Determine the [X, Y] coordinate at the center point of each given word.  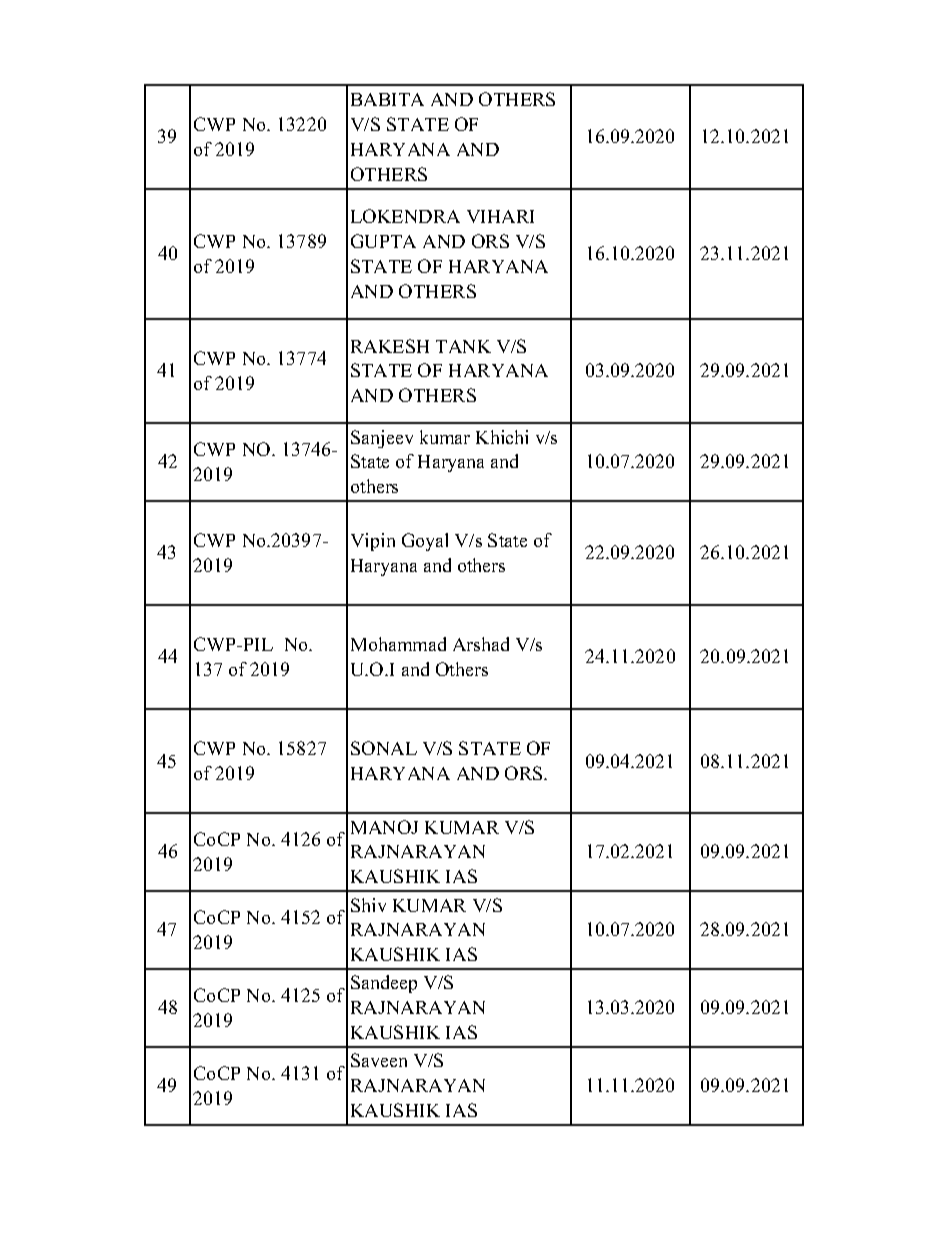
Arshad [481, 644]
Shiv [368, 905]
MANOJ [384, 827]
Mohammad [398, 644]
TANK [463, 346]
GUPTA [383, 241]
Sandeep [384, 984]
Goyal [425, 542]
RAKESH [390, 346]
